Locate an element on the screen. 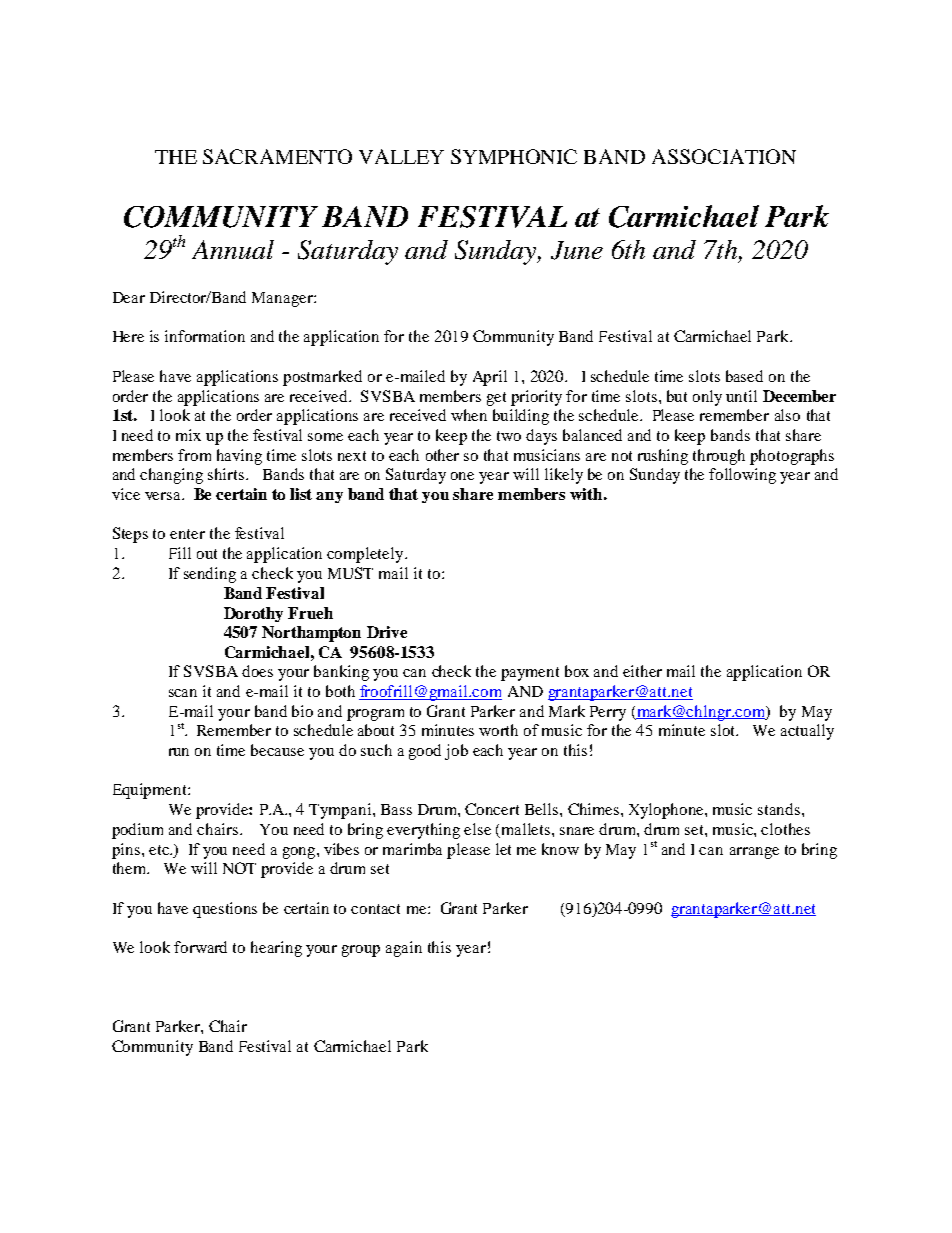 This screenshot has width=952, height=1233. SACRAMENTO is located at coordinates (277, 156).
